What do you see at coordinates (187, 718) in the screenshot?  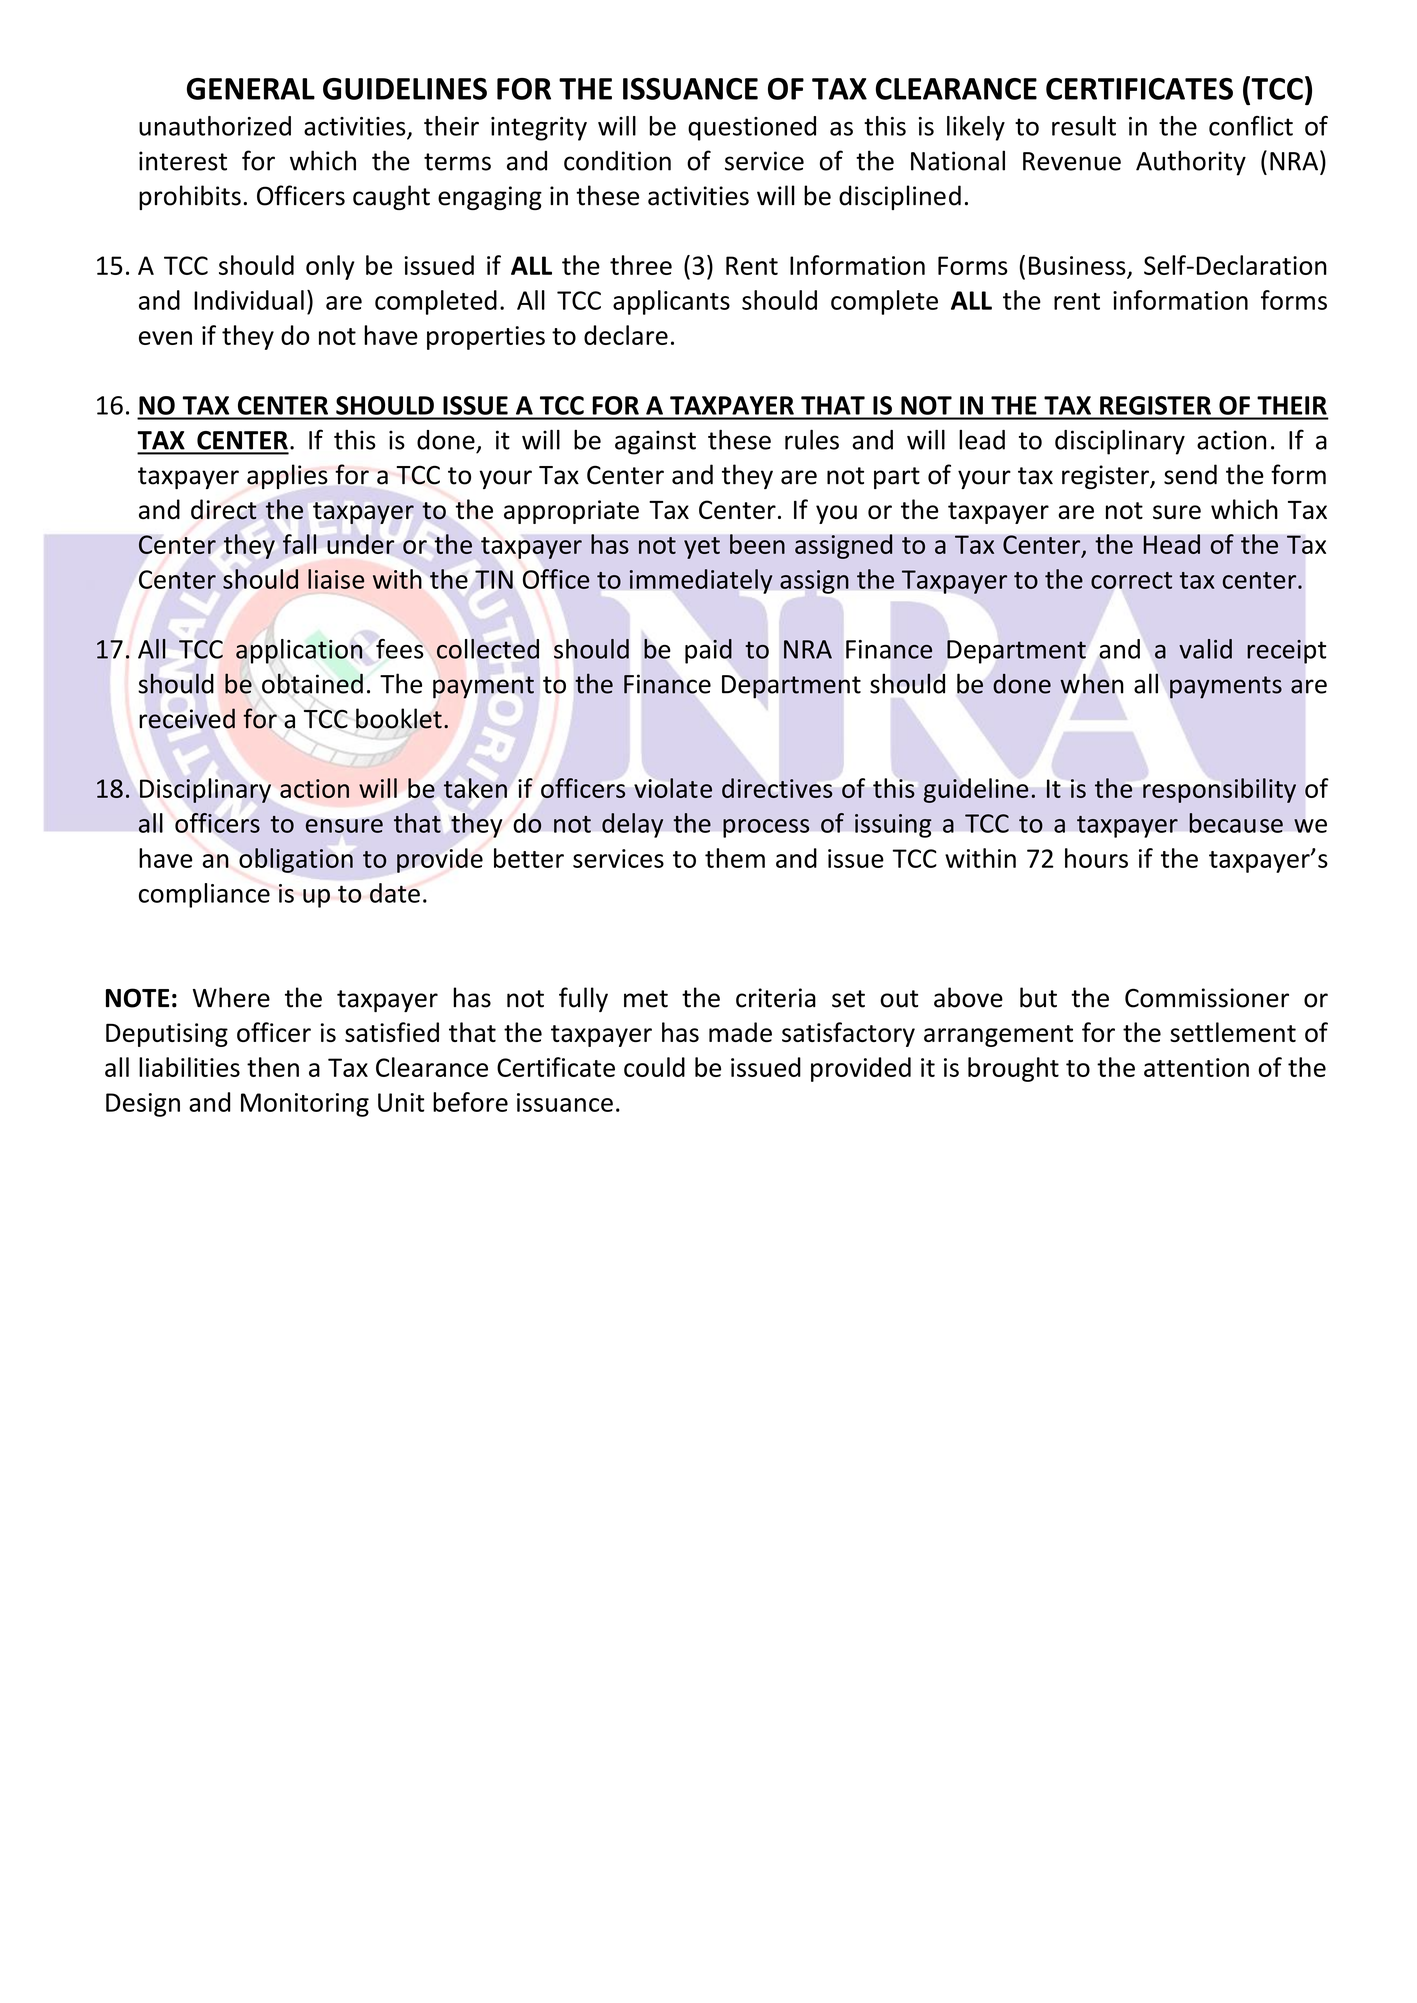 I see `received` at bounding box center [187, 718].
